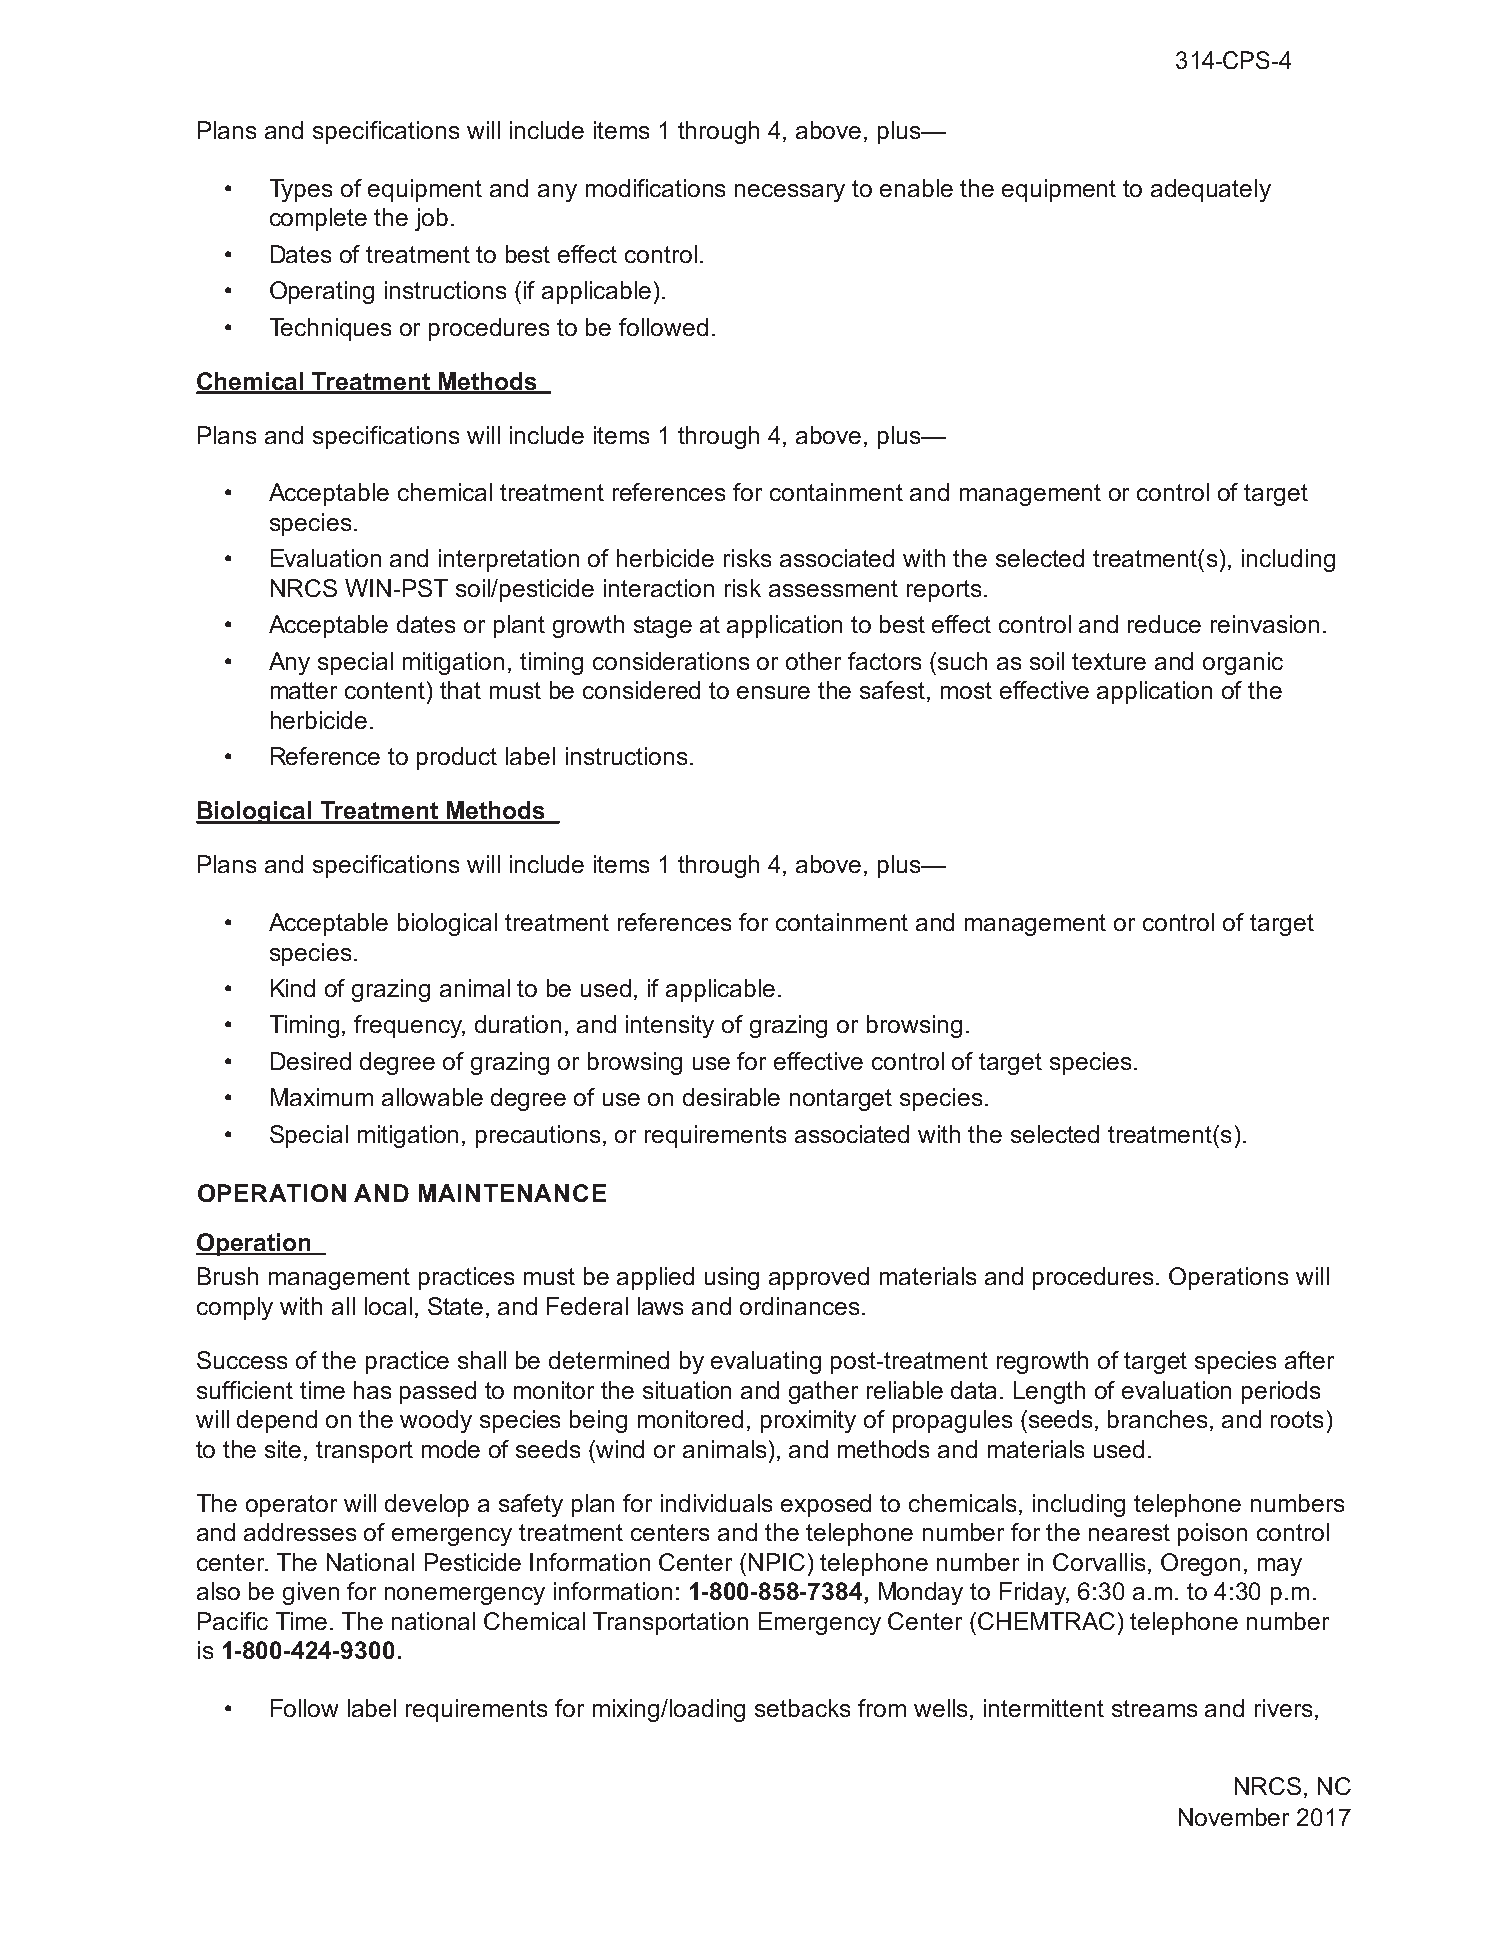 The width and height of the document is (1504, 1947). Describe the element at coordinates (670, 1026) in the document. I see `intensity` at that location.
